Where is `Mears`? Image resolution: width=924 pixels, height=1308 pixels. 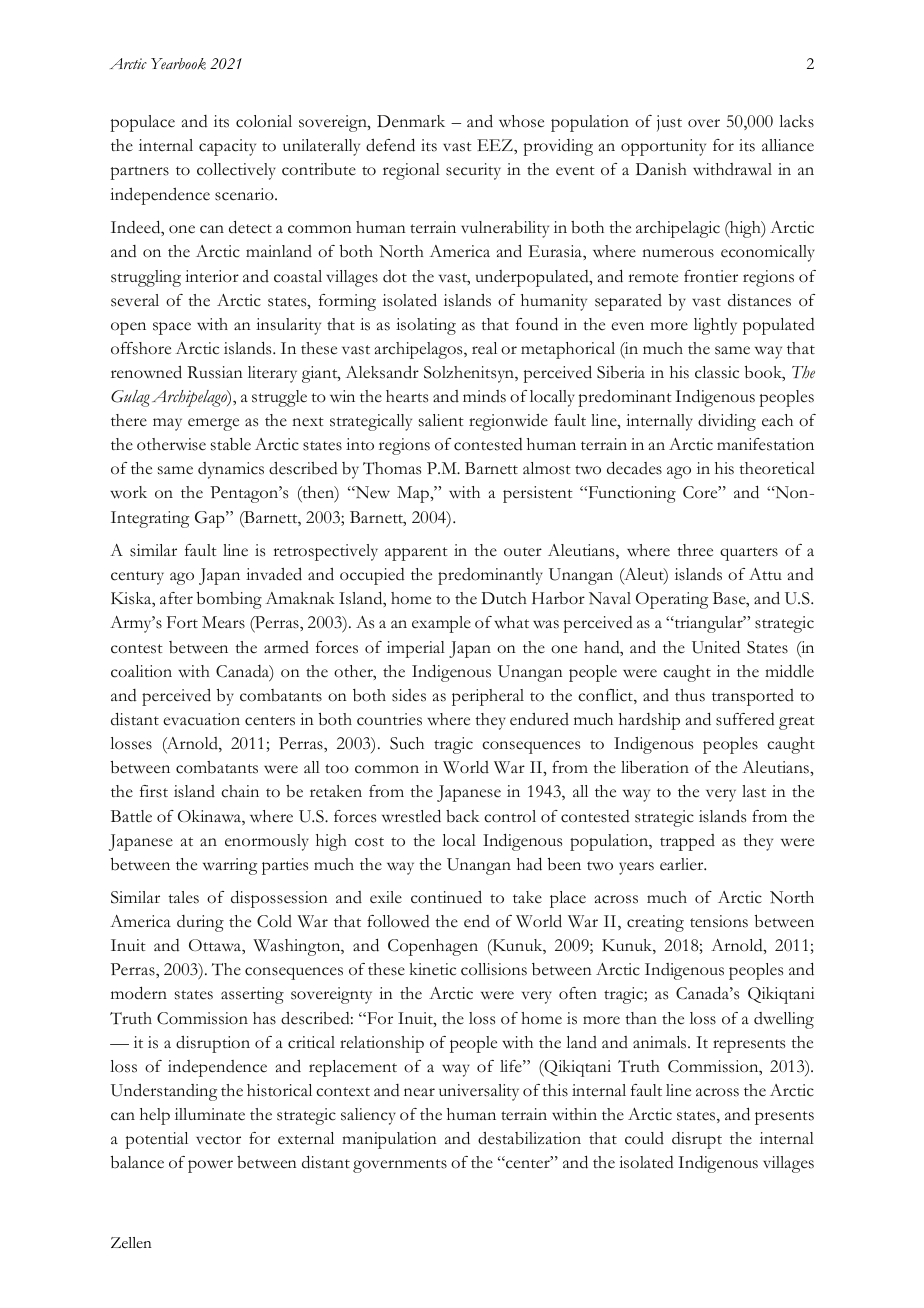 Mears is located at coordinates (223, 622).
